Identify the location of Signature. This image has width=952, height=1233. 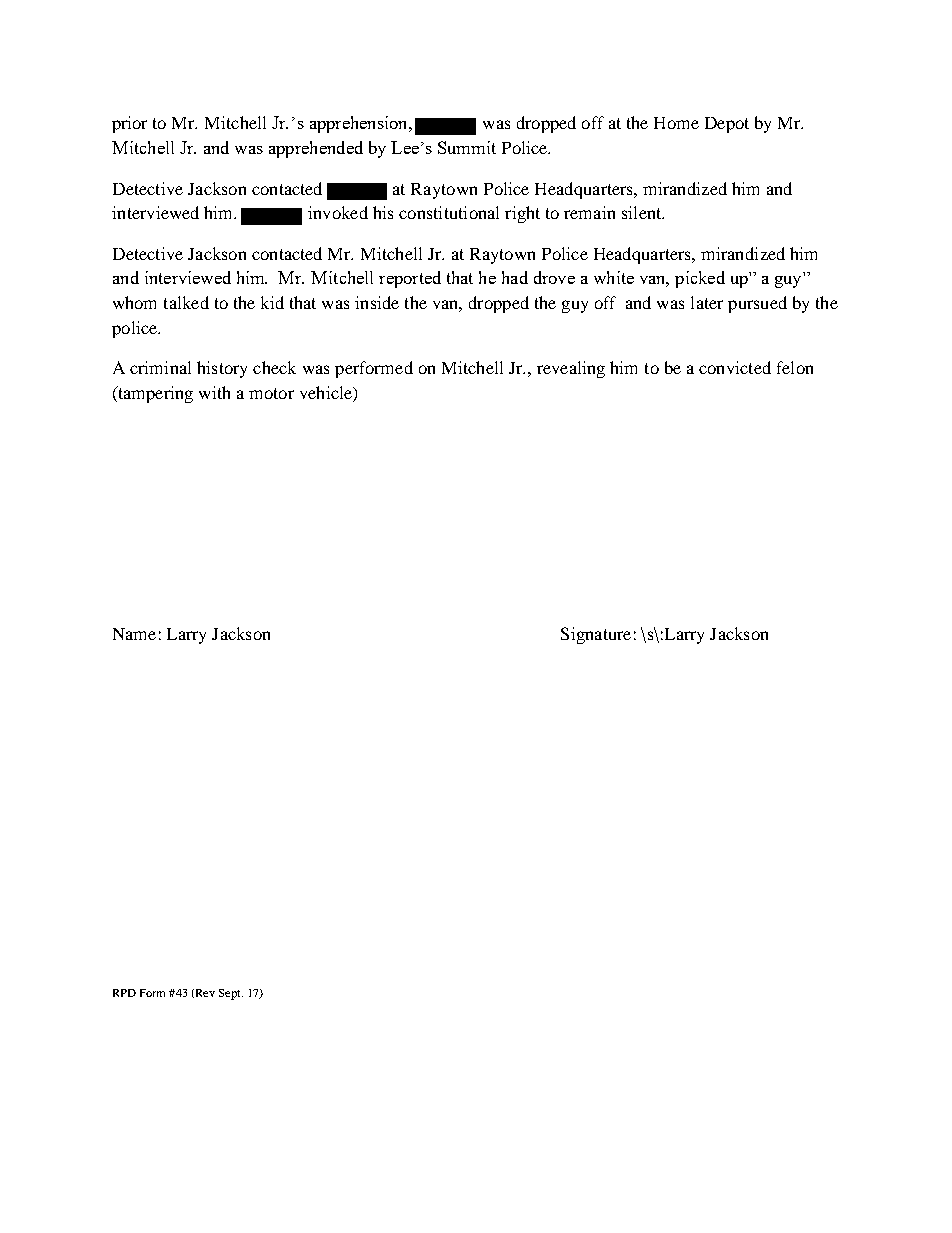
(596, 635).
